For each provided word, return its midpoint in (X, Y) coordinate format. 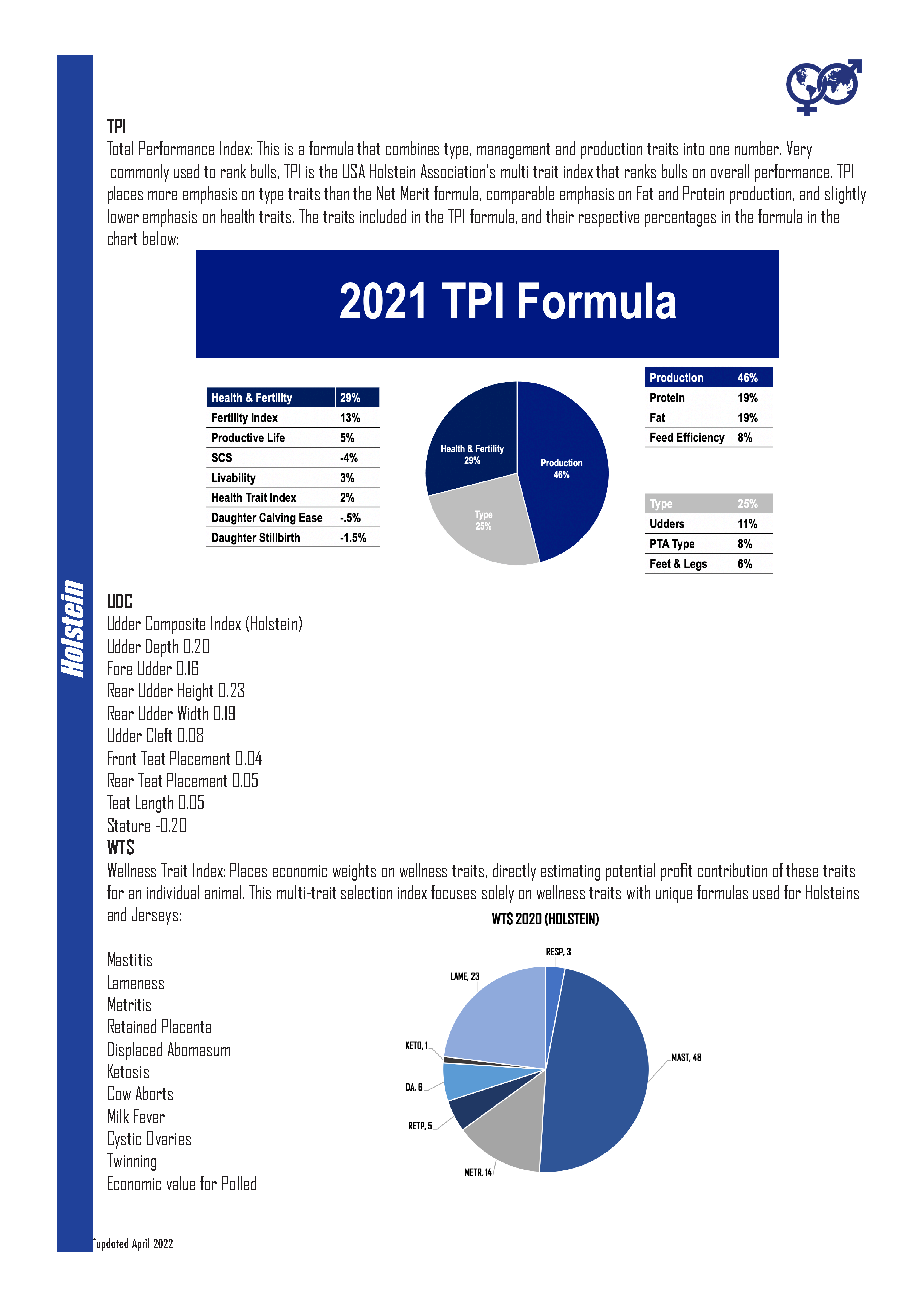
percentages (680, 219)
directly (514, 872)
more (162, 195)
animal (224, 892)
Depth (162, 648)
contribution (732, 870)
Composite (175, 625)
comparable (520, 195)
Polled (239, 1183)
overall (730, 171)
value (181, 1183)
